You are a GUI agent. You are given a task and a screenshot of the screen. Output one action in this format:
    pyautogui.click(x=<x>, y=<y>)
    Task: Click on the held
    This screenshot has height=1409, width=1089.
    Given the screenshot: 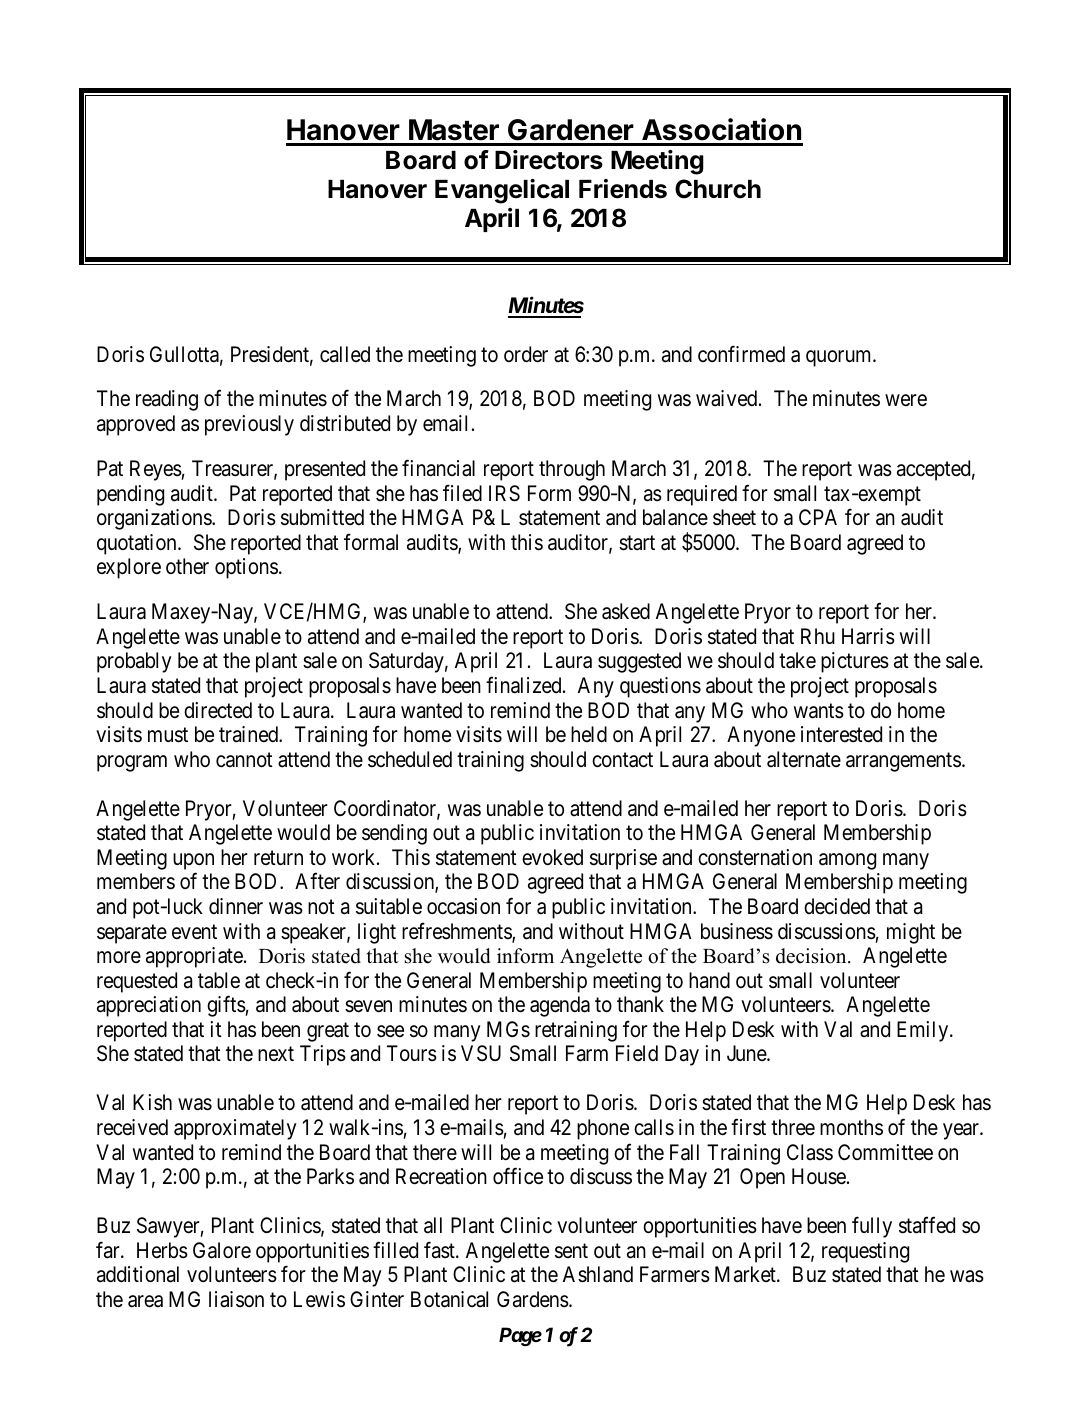 What is the action you would take?
    pyautogui.click(x=589, y=734)
